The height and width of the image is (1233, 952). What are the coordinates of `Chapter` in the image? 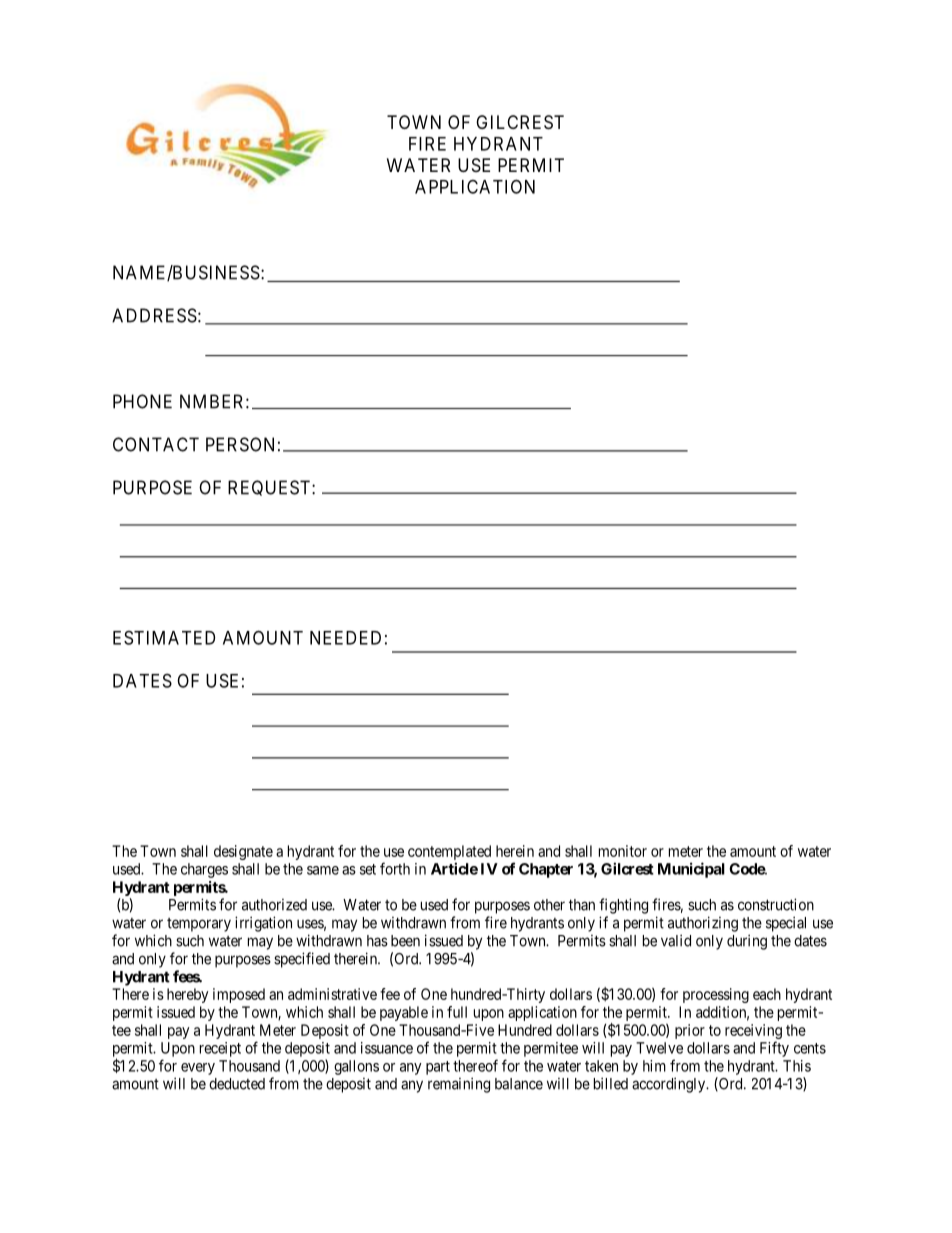 It's located at (546, 870).
